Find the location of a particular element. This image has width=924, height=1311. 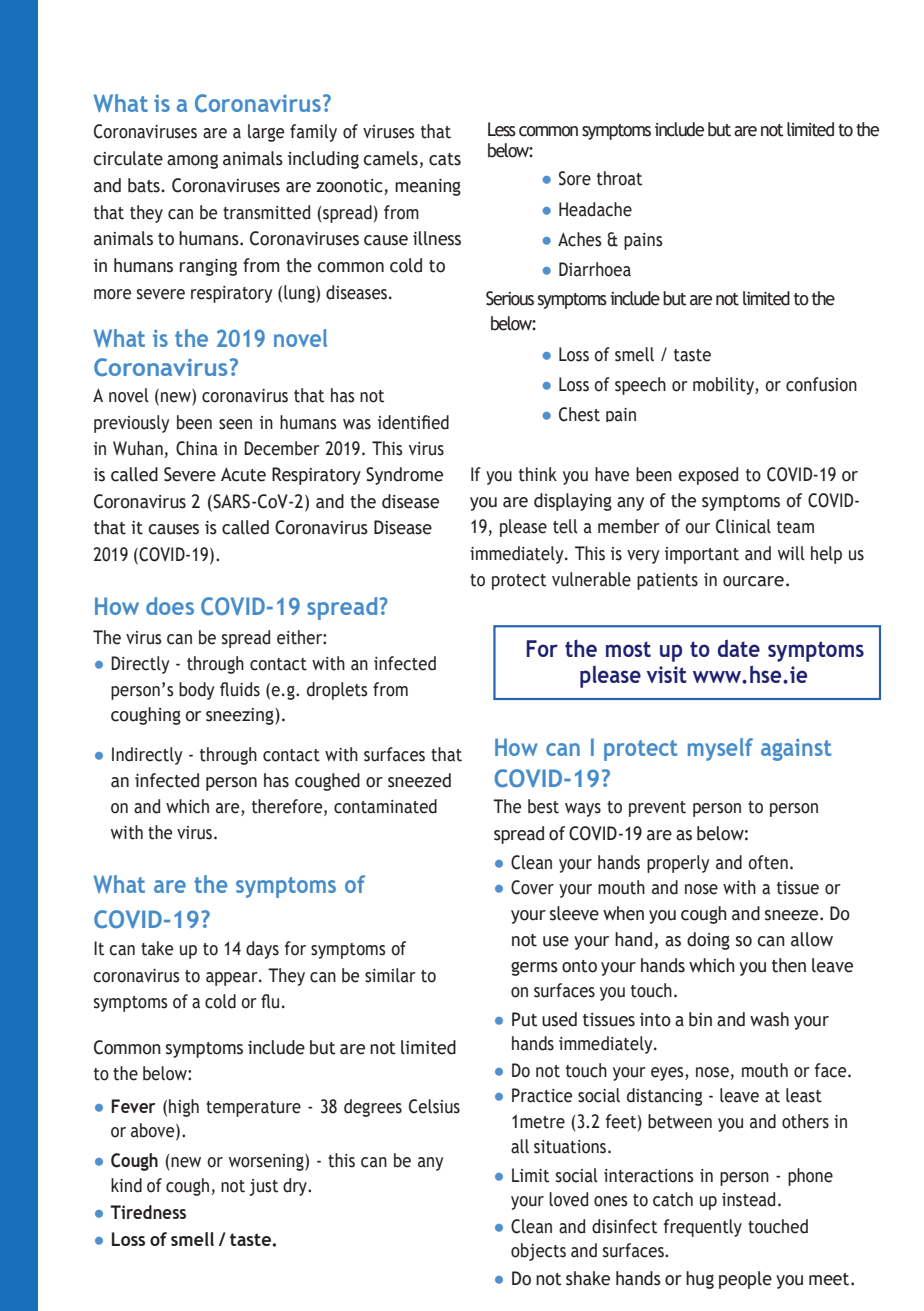

best is located at coordinates (543, 806).
